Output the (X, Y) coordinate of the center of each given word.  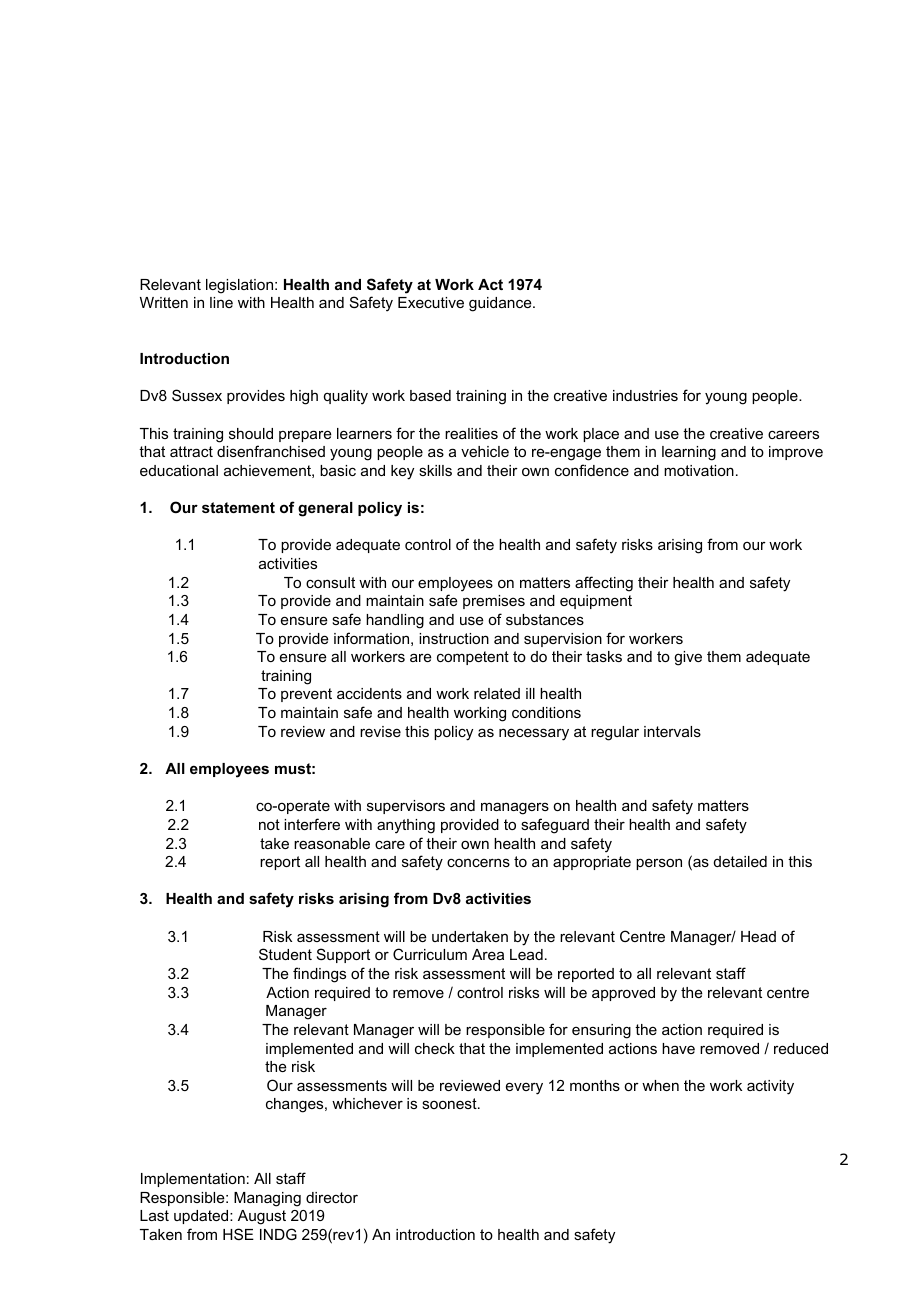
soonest (450, 1103)
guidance (501, 304)
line (221, 302)
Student (285, 954)
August (262, 1217)
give (688, 658)
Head (758, 936)
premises (494, 602)
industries (645, 395)
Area (488, 954)
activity (770, 1087)
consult (330, 582)
